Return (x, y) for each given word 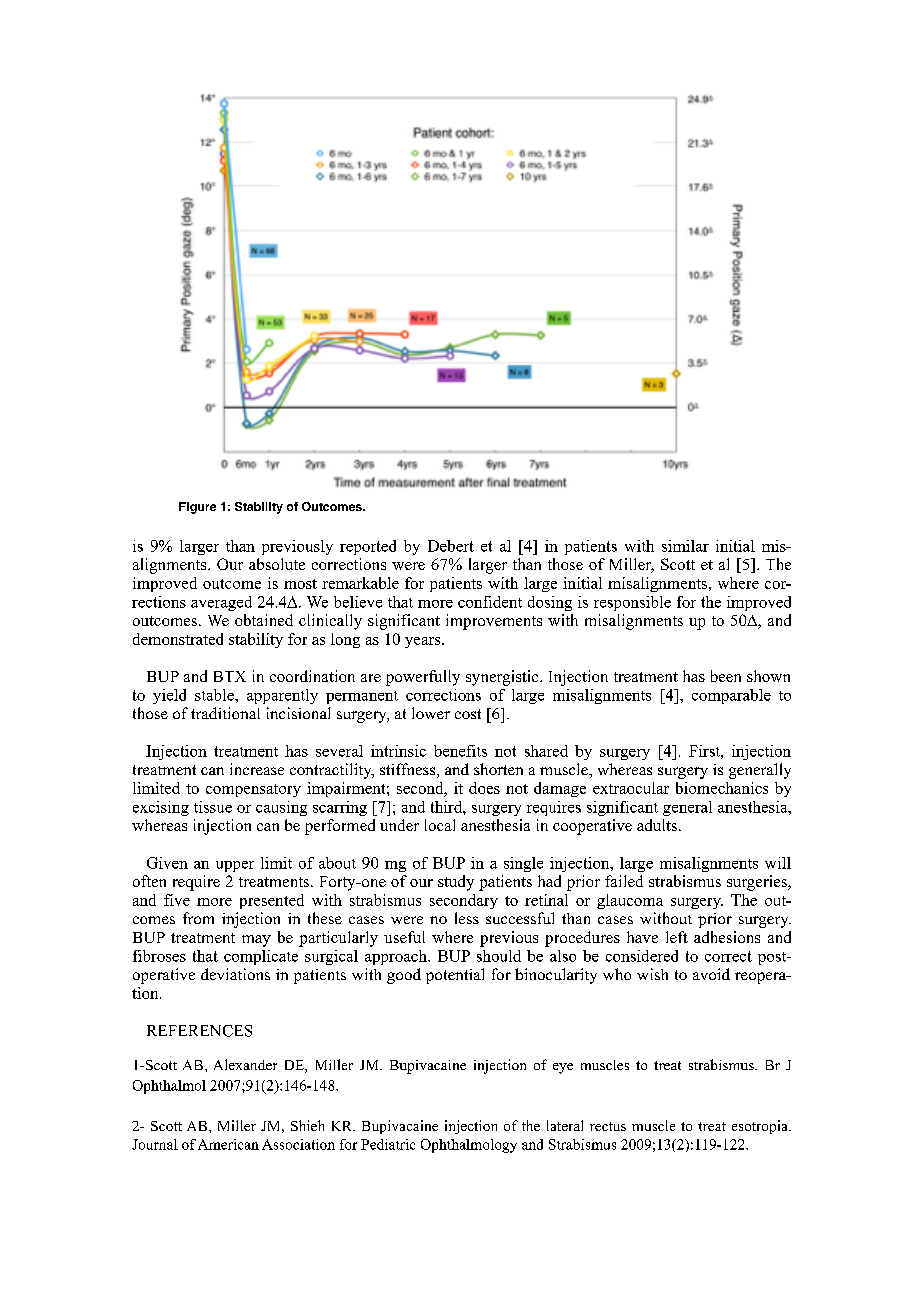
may (256, 941)
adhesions (727, 937)
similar (685, 546)
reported (368, 547)
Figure (197, 508)
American (228, 1144)
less (467, 918)
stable (215, 695)
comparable (731, 696)
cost (468, 714)
